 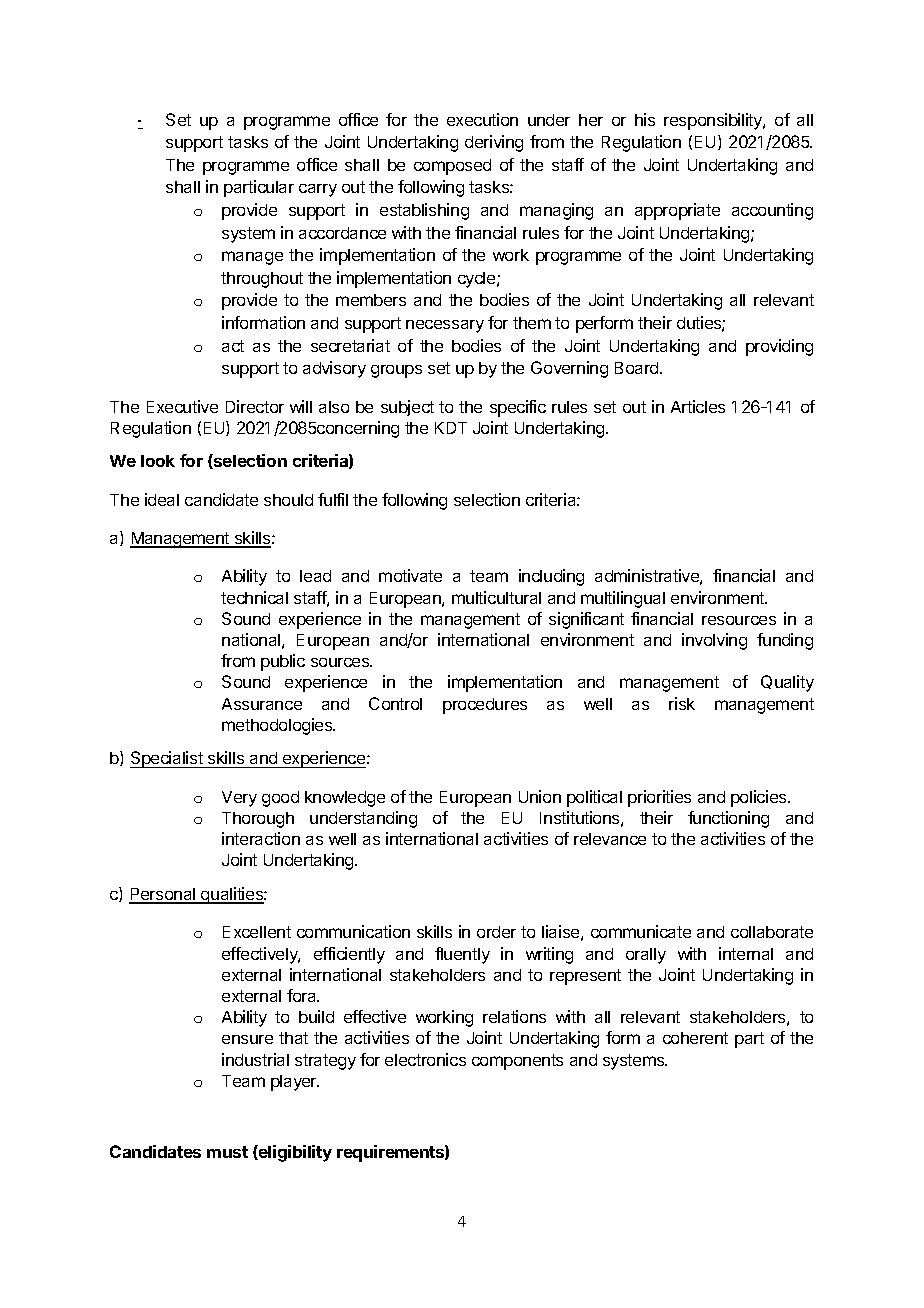 I want to click on components, so click(x=517, y=1062).
